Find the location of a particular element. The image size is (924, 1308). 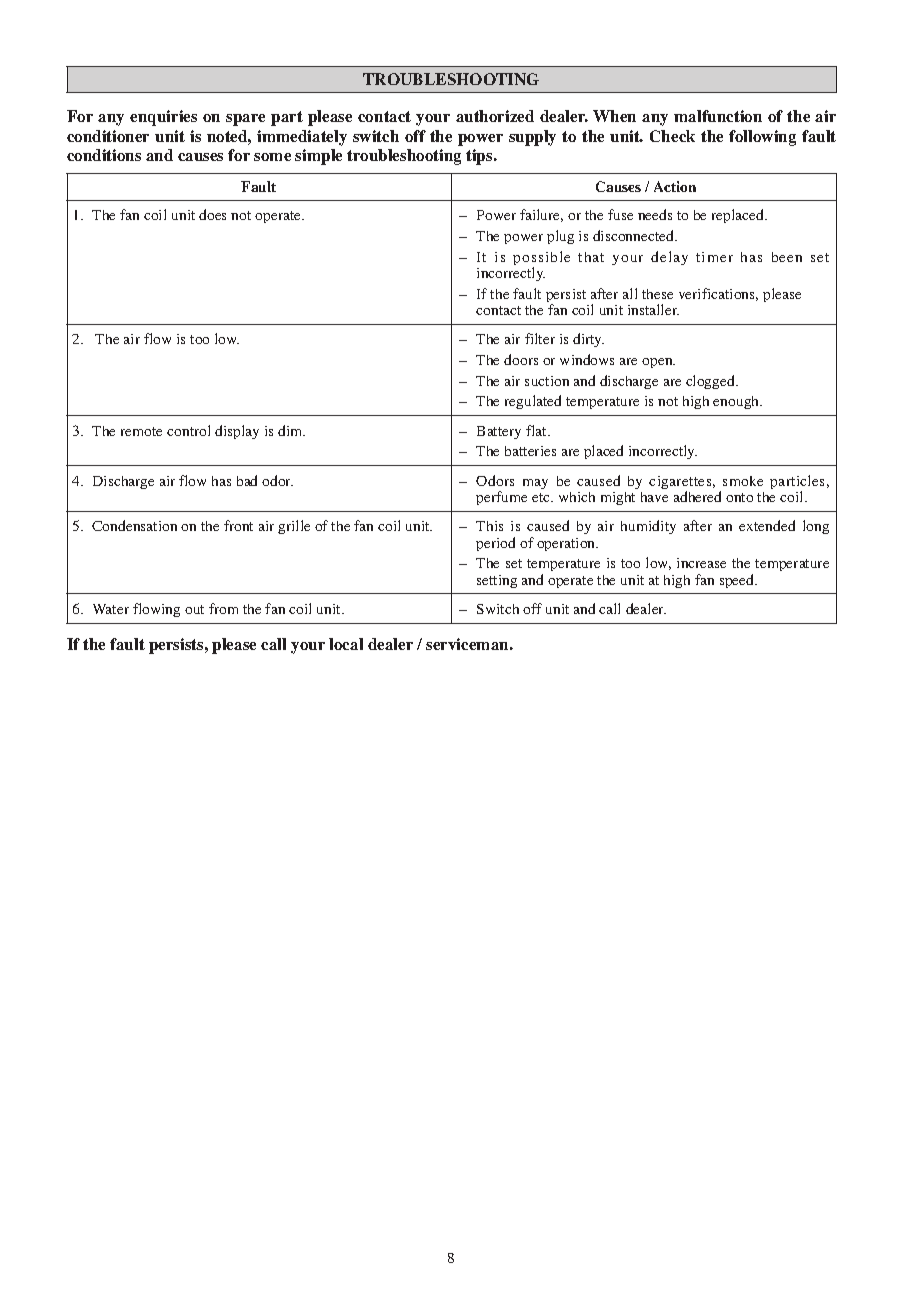

clogged is located at coordinates (712, 382).
